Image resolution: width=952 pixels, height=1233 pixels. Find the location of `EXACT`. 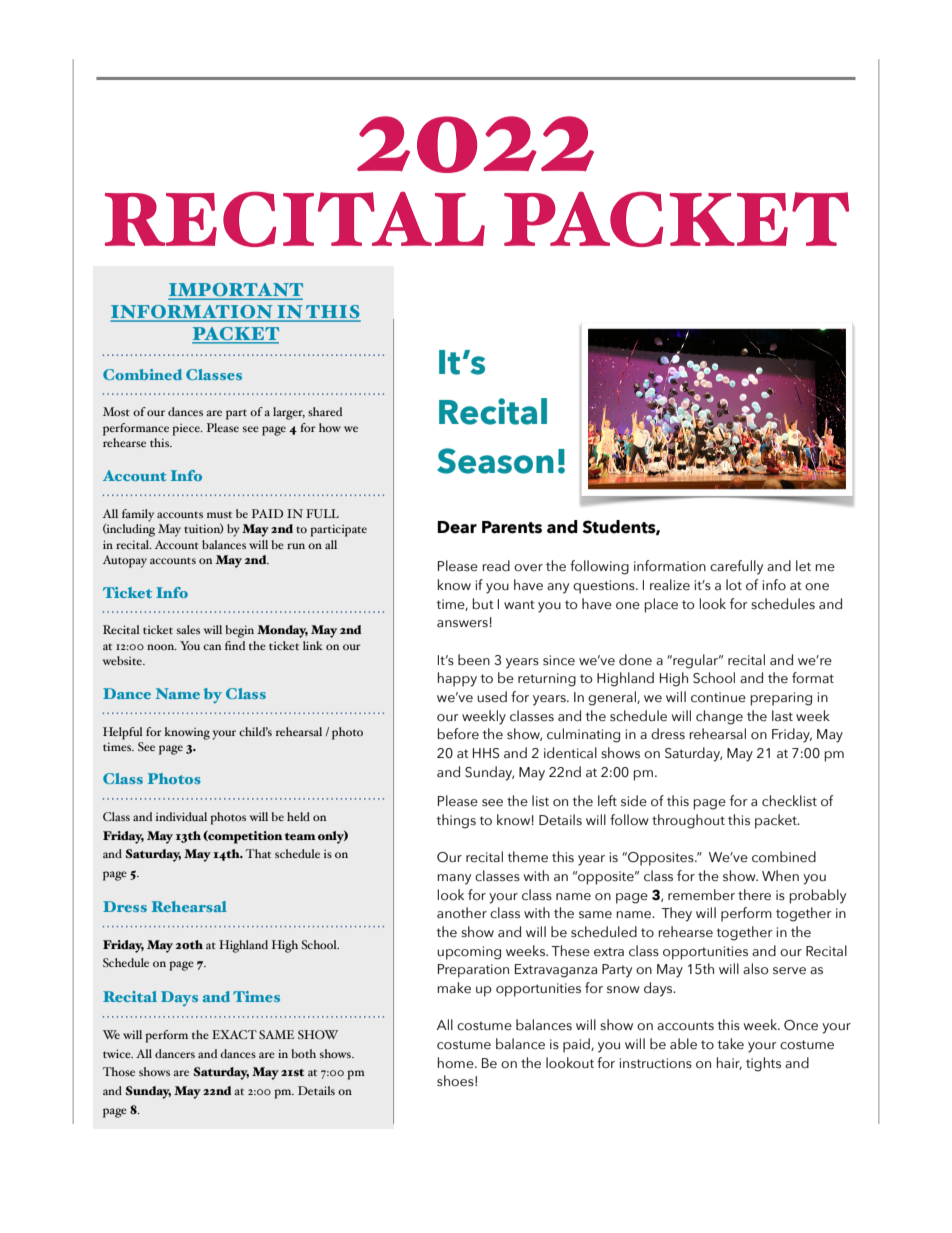

EXACT is located at coordinates (234, 1034).
